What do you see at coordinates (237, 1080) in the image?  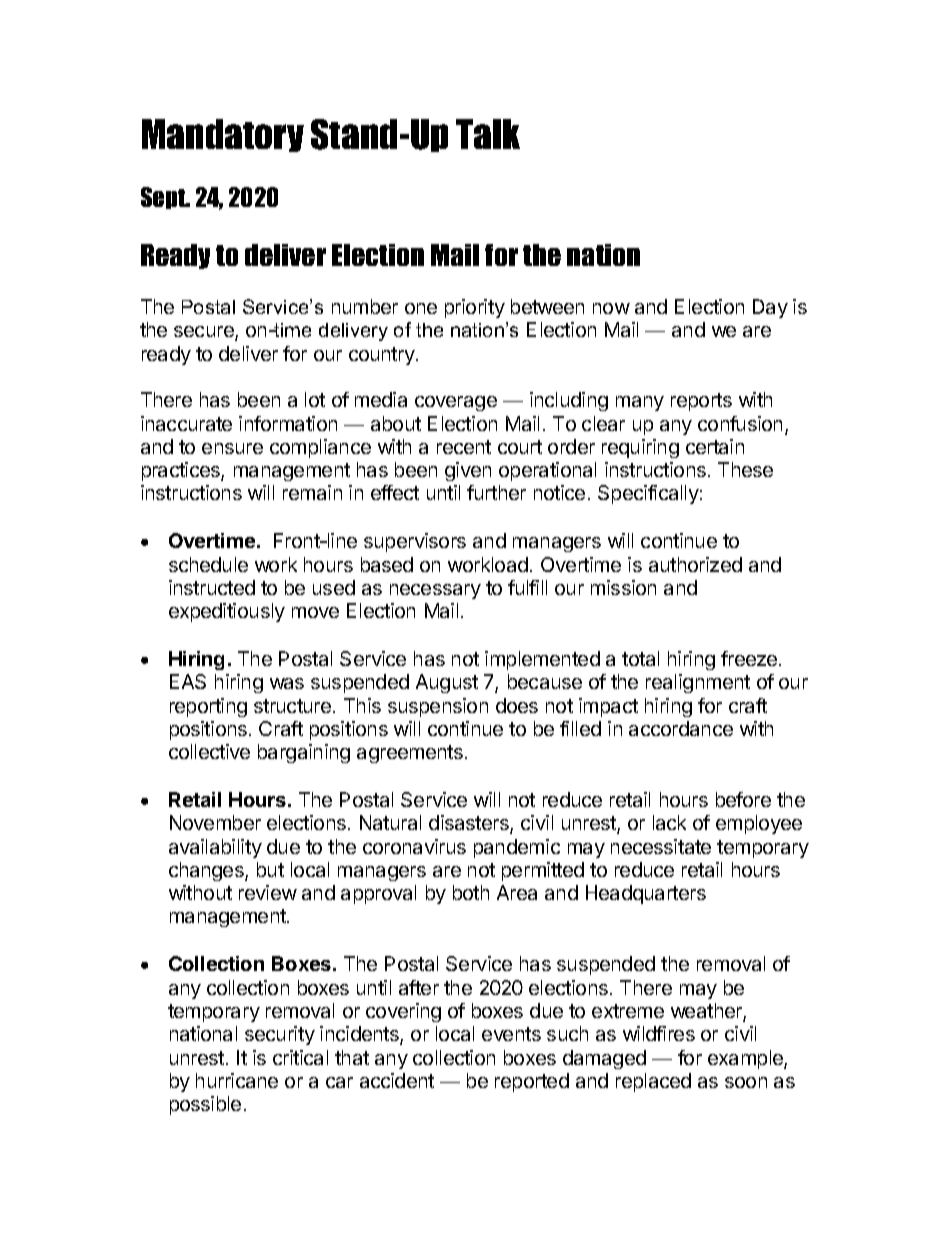 I see `hurricane` at bounding box center [237, 1080].
